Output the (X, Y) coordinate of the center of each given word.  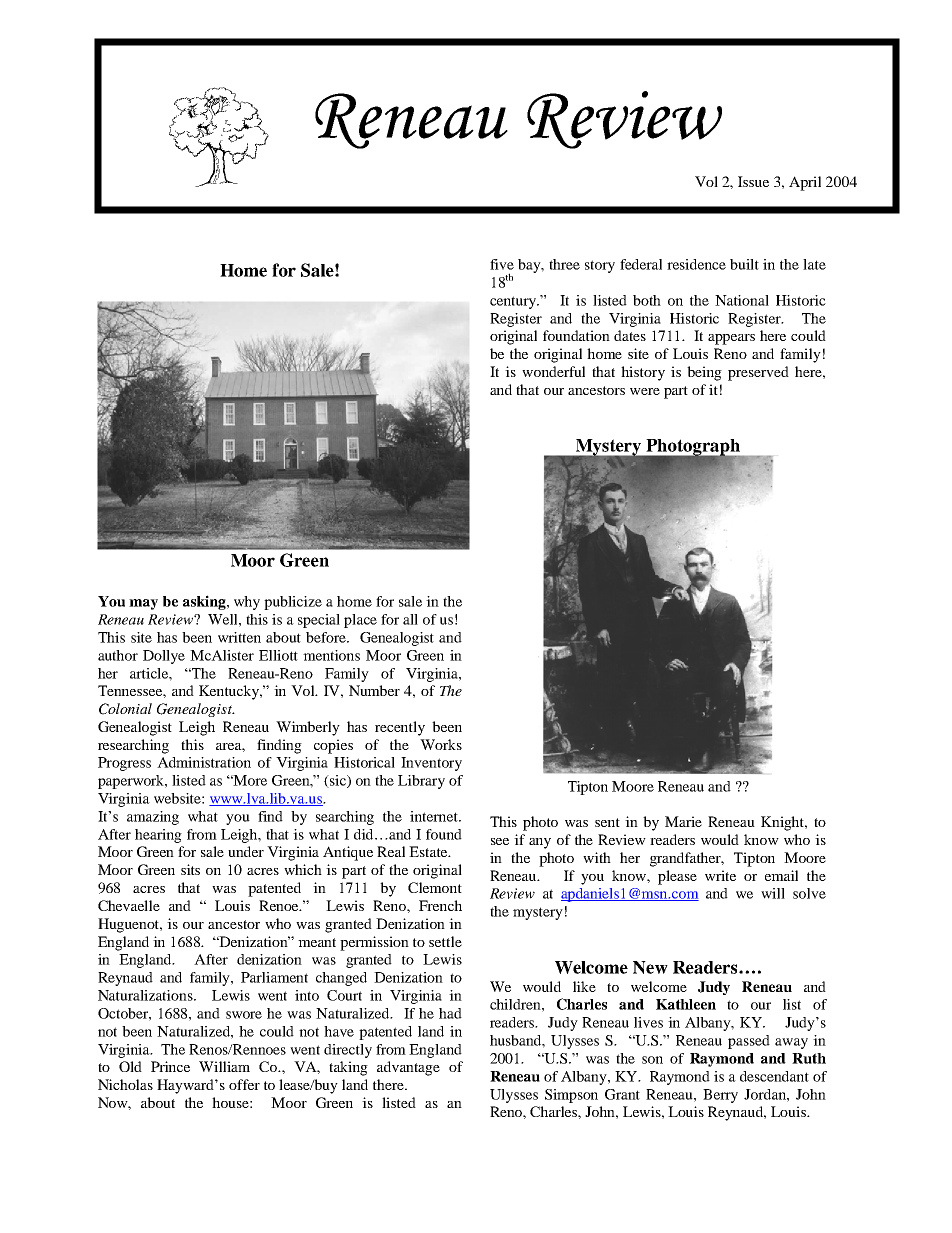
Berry (720, 1096)
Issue (753, 181)
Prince (170, 1066)
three (564, 264)
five (502, 264)
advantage (408, 1068)
